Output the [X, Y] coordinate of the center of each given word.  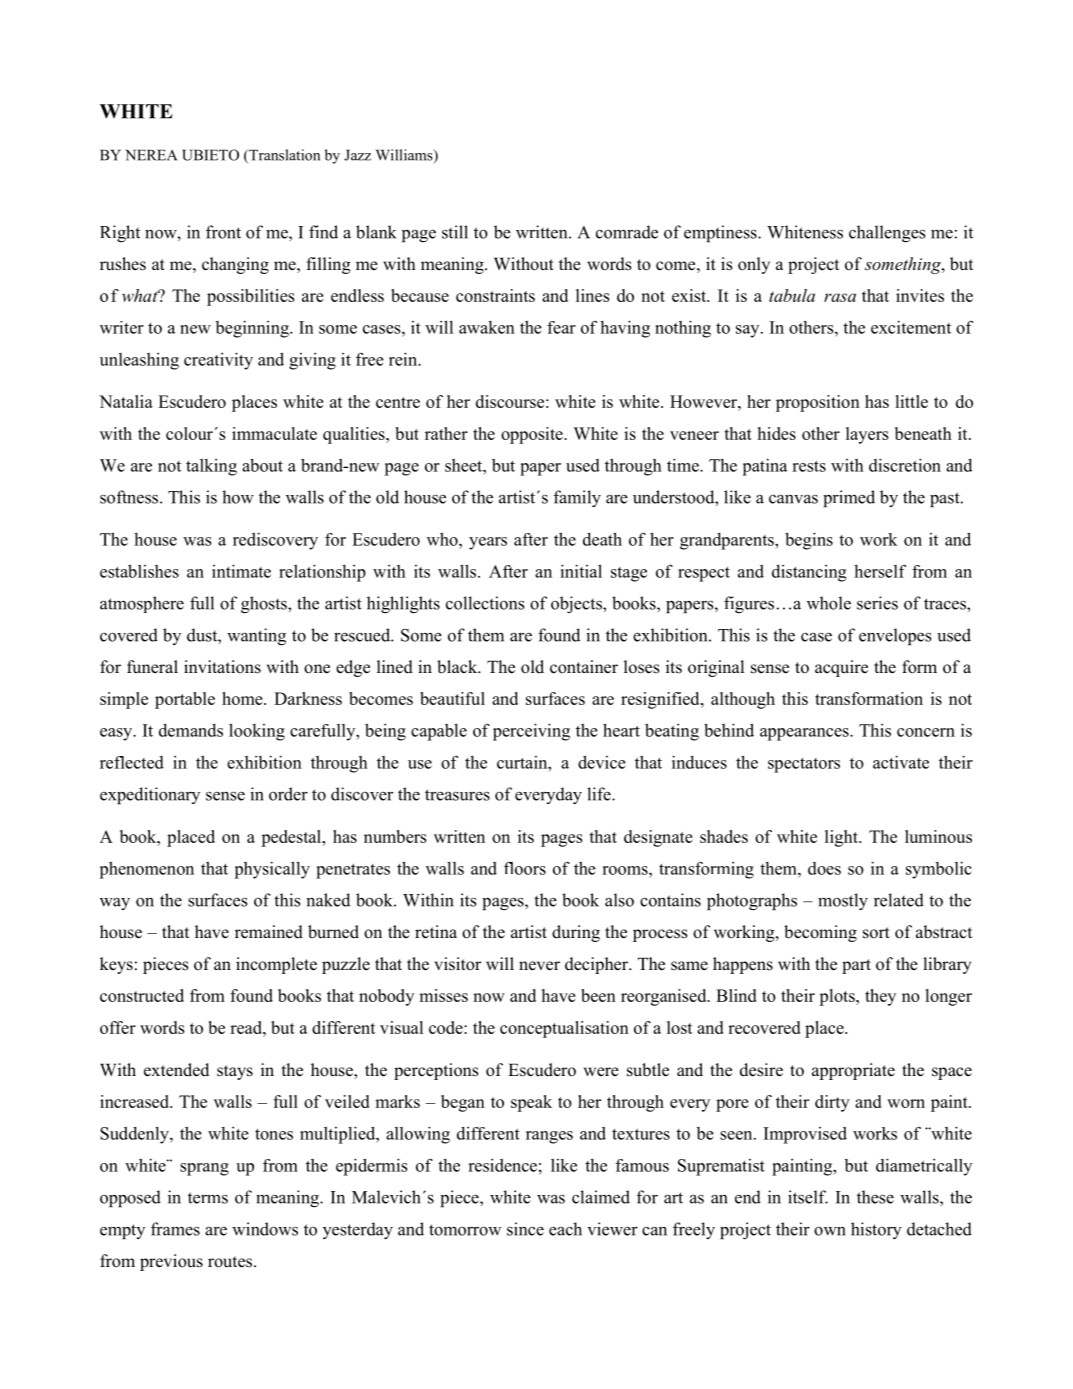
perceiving [531, 732]
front [223, 232]
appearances [805, 734]
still [455, 232]
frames [175, 1229]
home [243, 698]
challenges [887, 233]
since [525, 1229]
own [830, 1231]
